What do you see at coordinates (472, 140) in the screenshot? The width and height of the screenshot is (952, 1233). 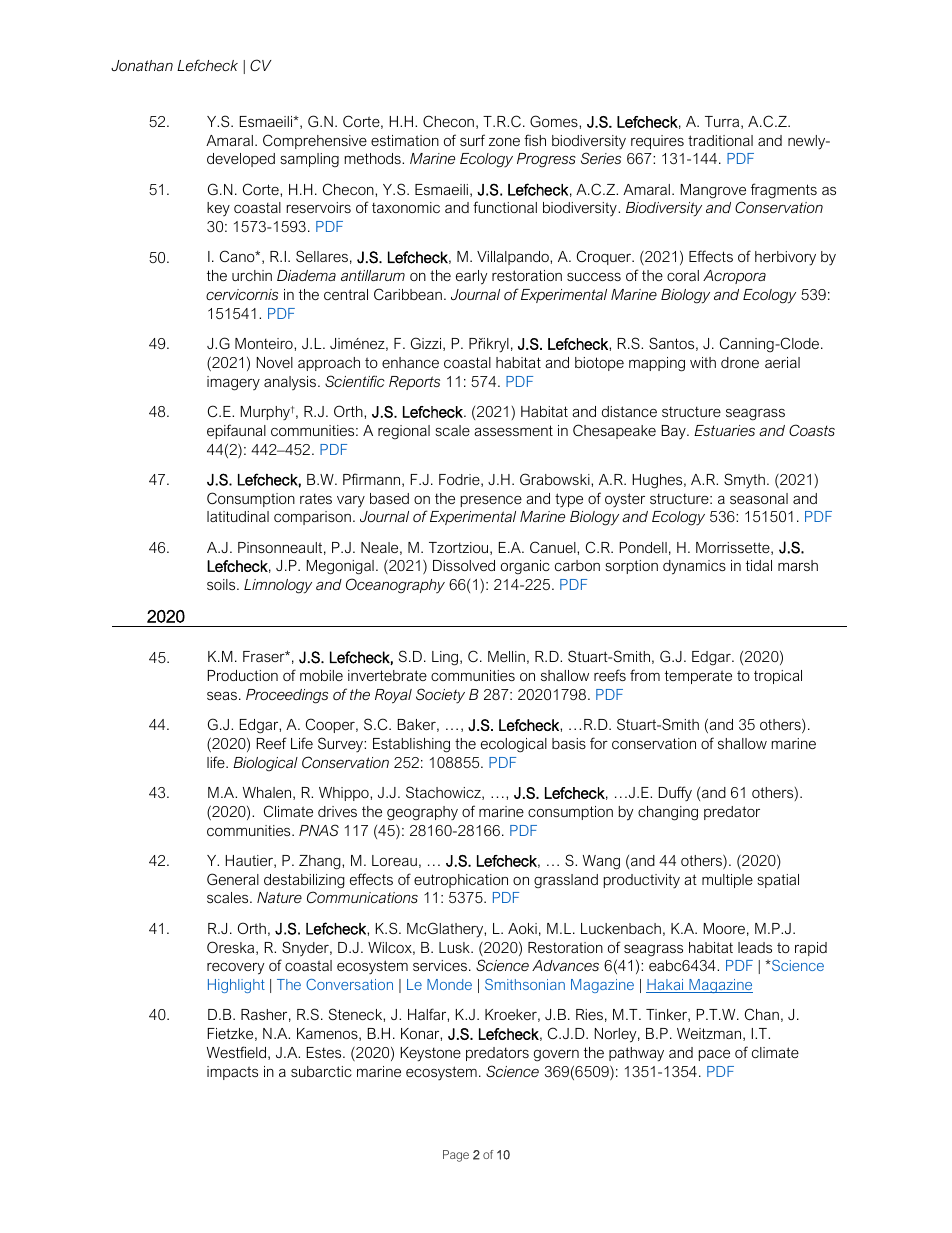 I see `surf` at bounding box center [472, 140].
